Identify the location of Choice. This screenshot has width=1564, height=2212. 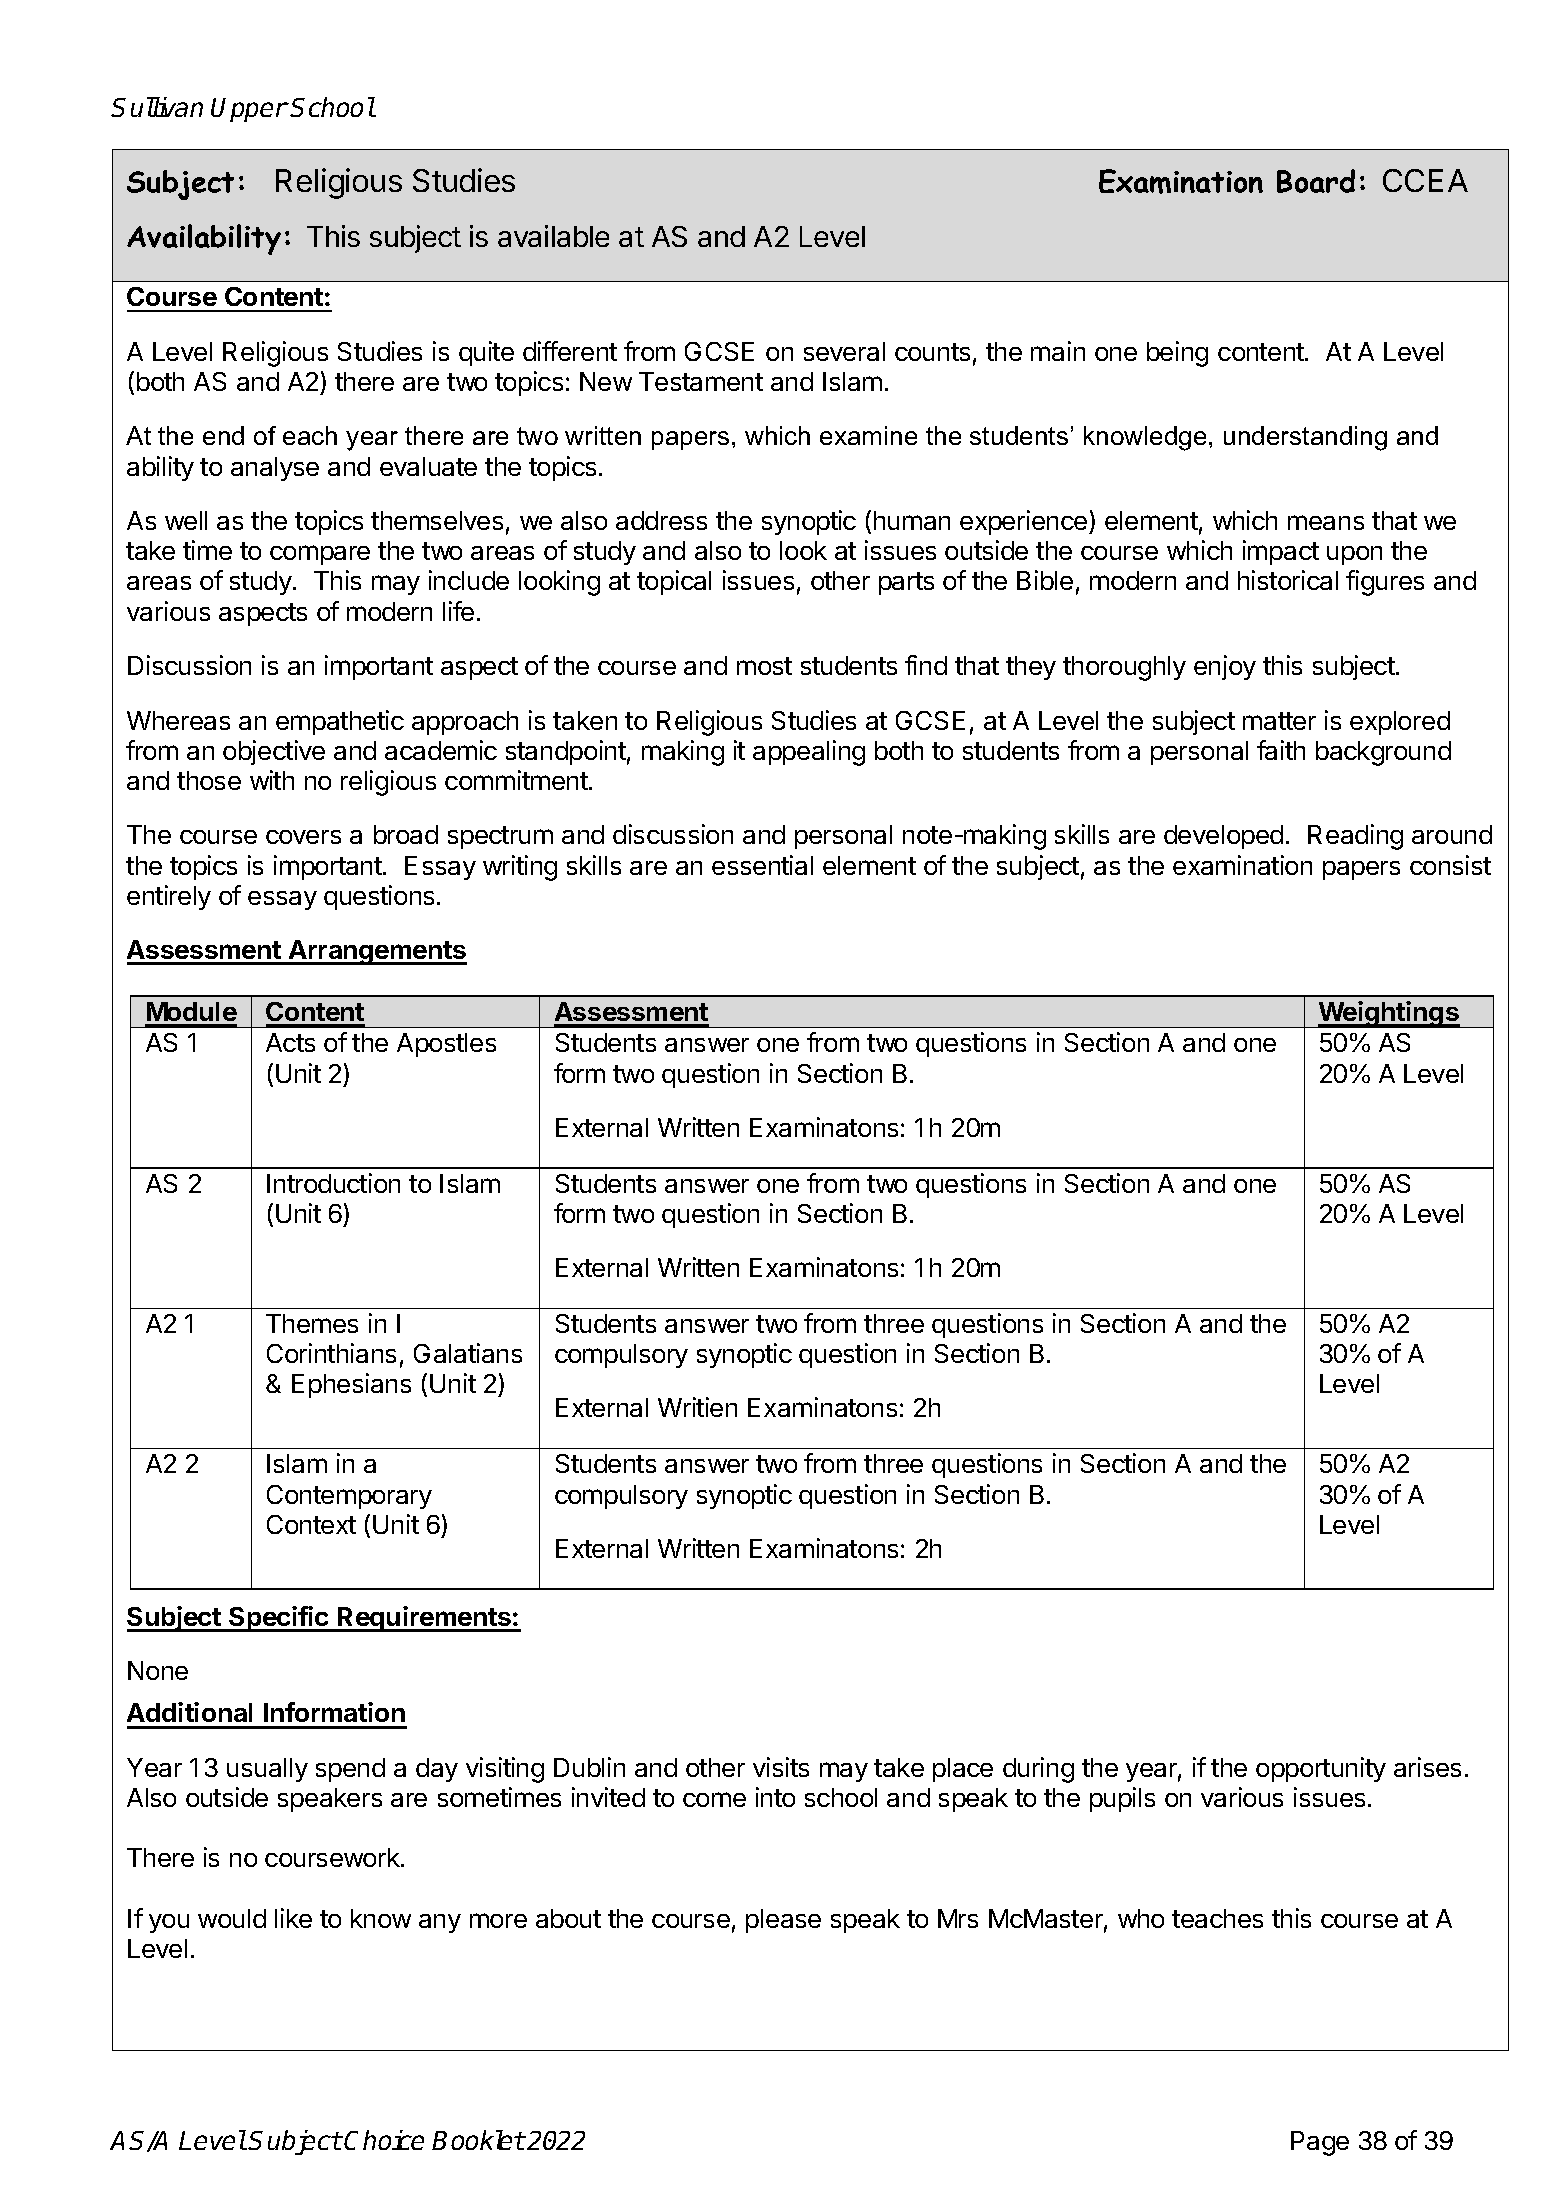
(384, 2140).
